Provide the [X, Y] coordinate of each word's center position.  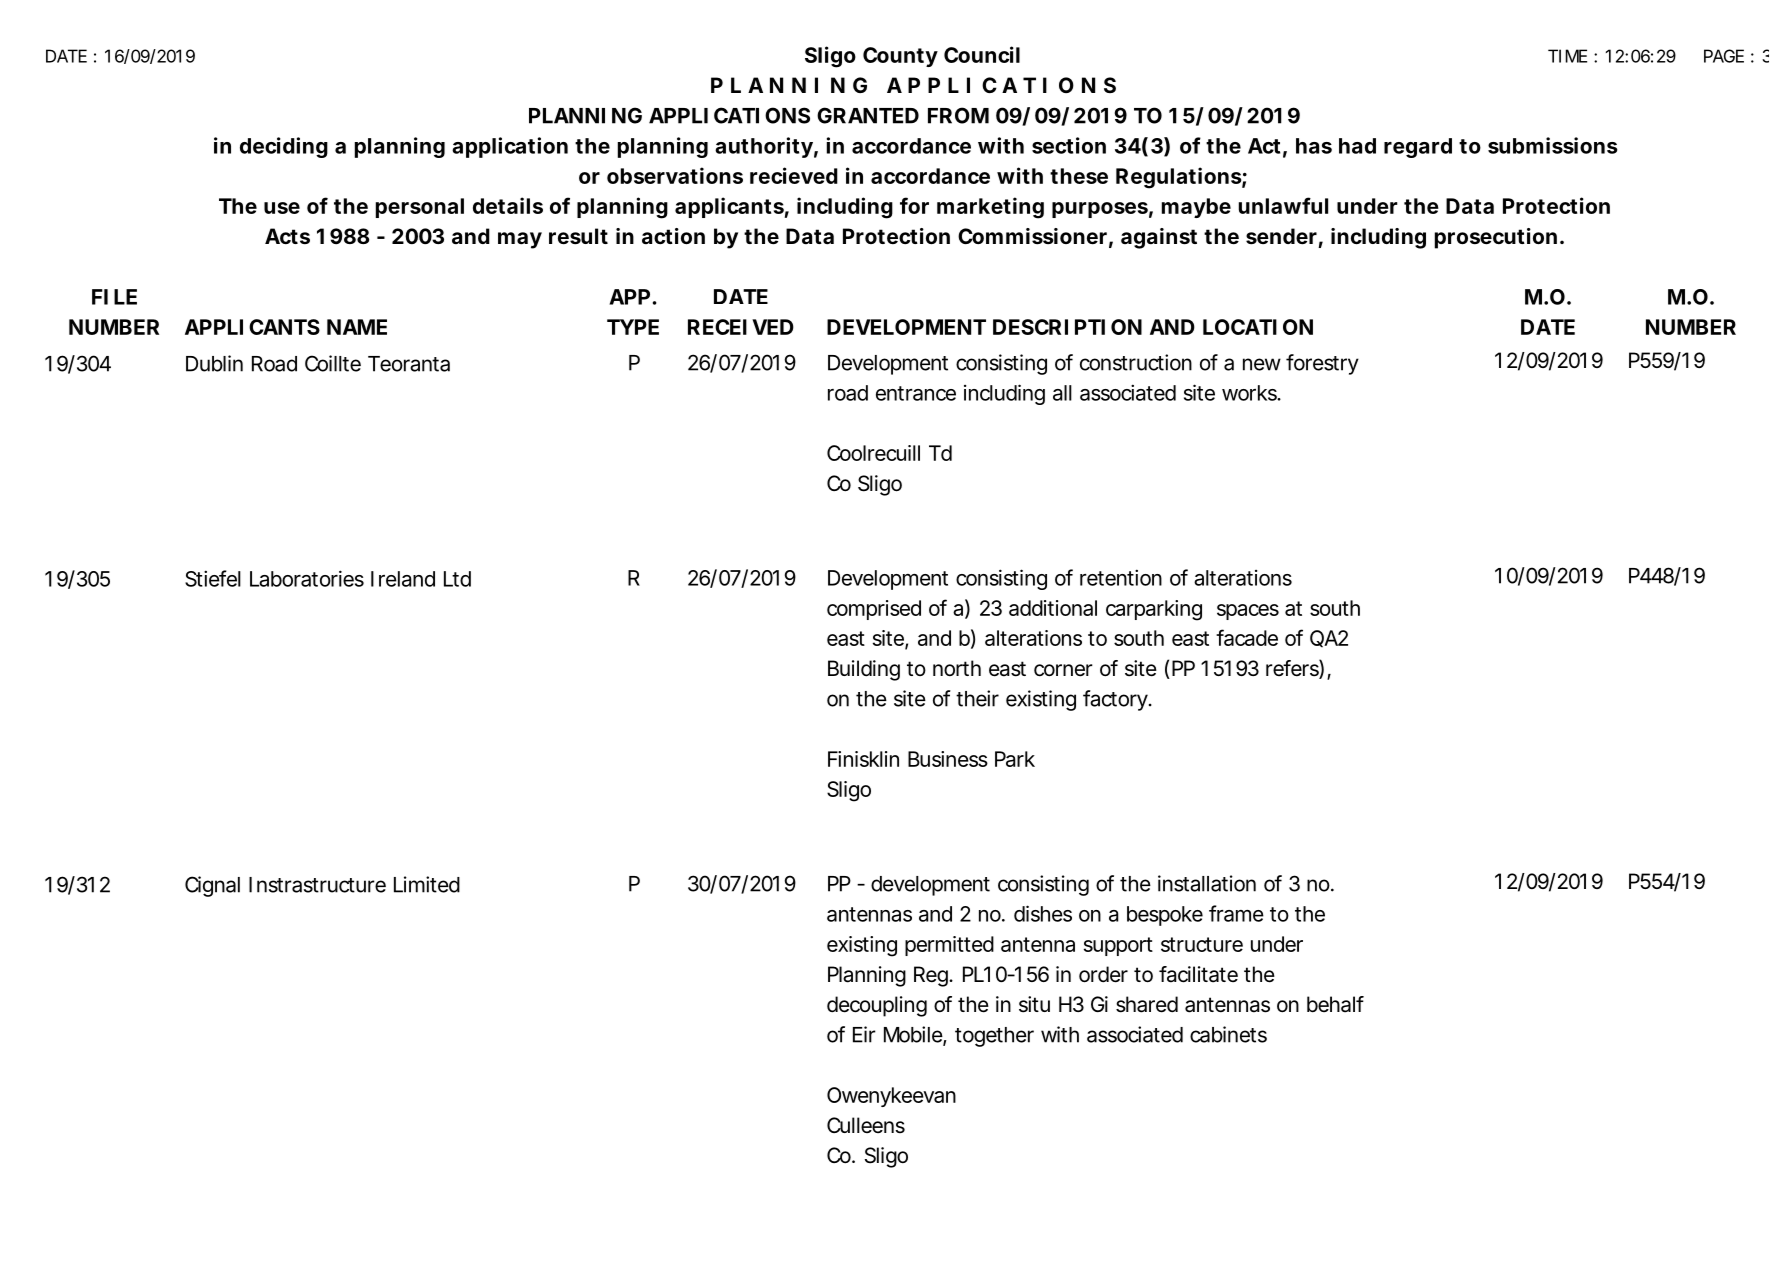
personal [420, 208]
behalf [1335, 1004]
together [994, 1037]
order [1103, 974]
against [1159, 238]
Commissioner [1032, 236]
